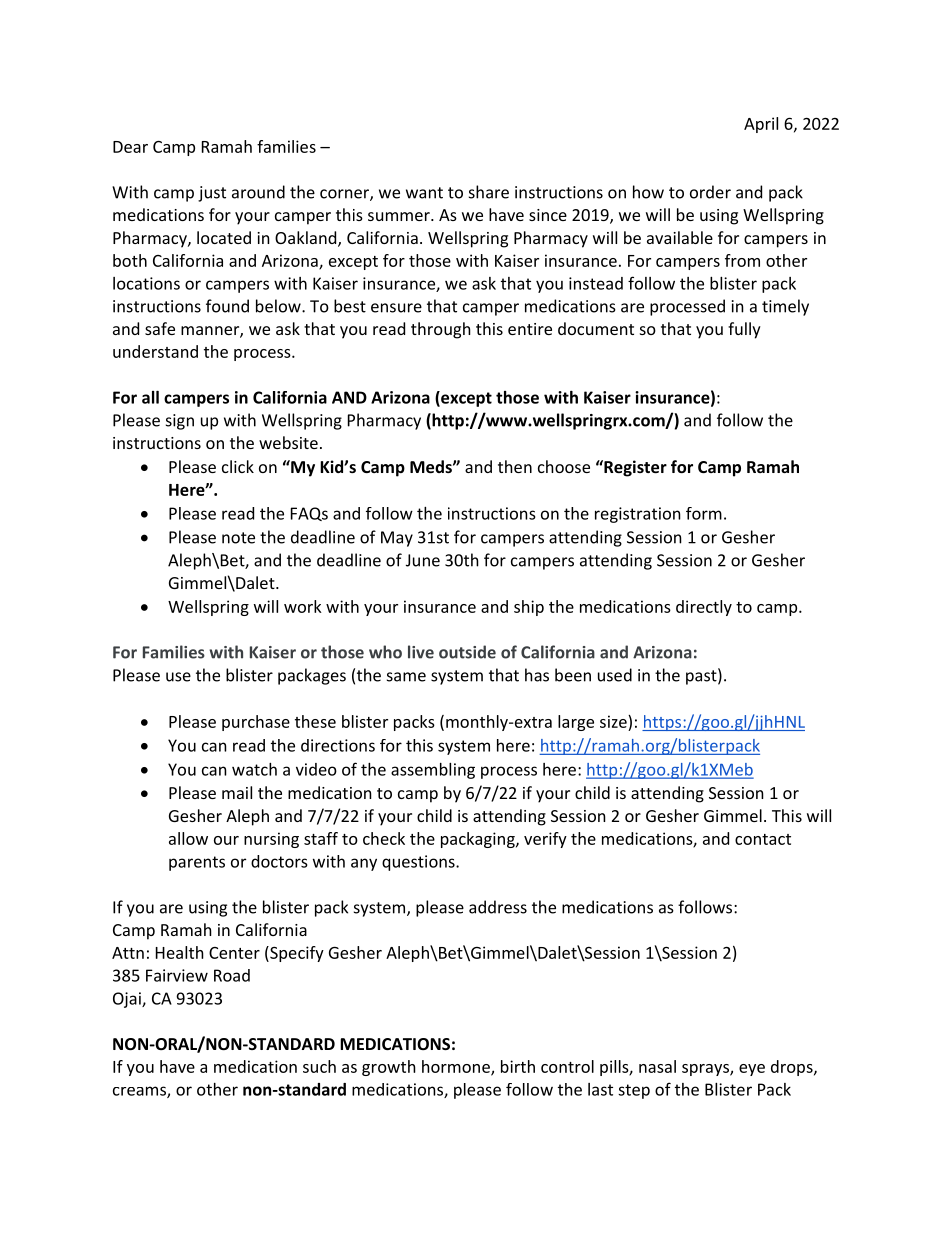 This document has height=1233, width=952. What do you see at coordinates (489, 192) in the document?
I see `share` at bounding box center [489, 192].
